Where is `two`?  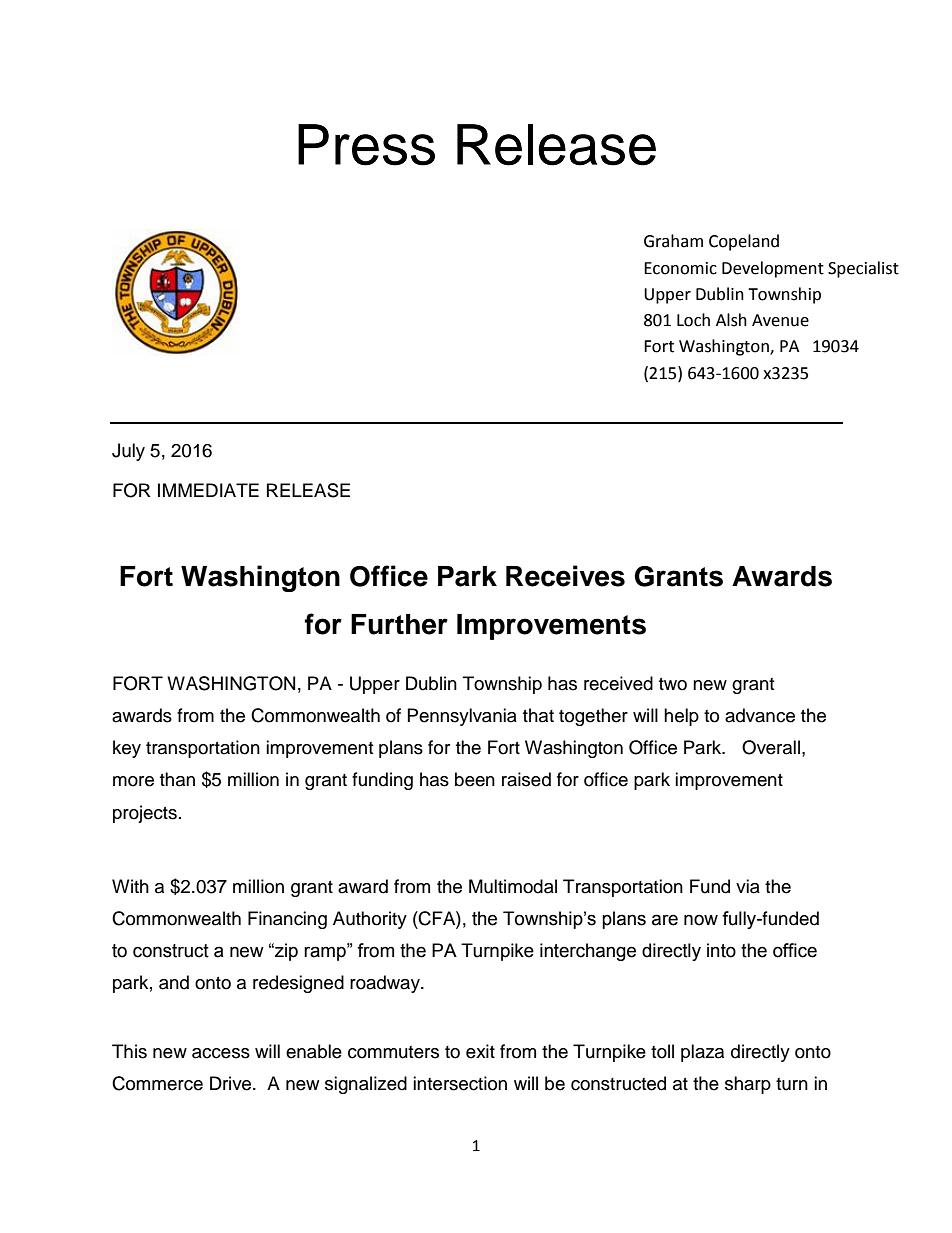 two is located at coordinates (673, 684).
